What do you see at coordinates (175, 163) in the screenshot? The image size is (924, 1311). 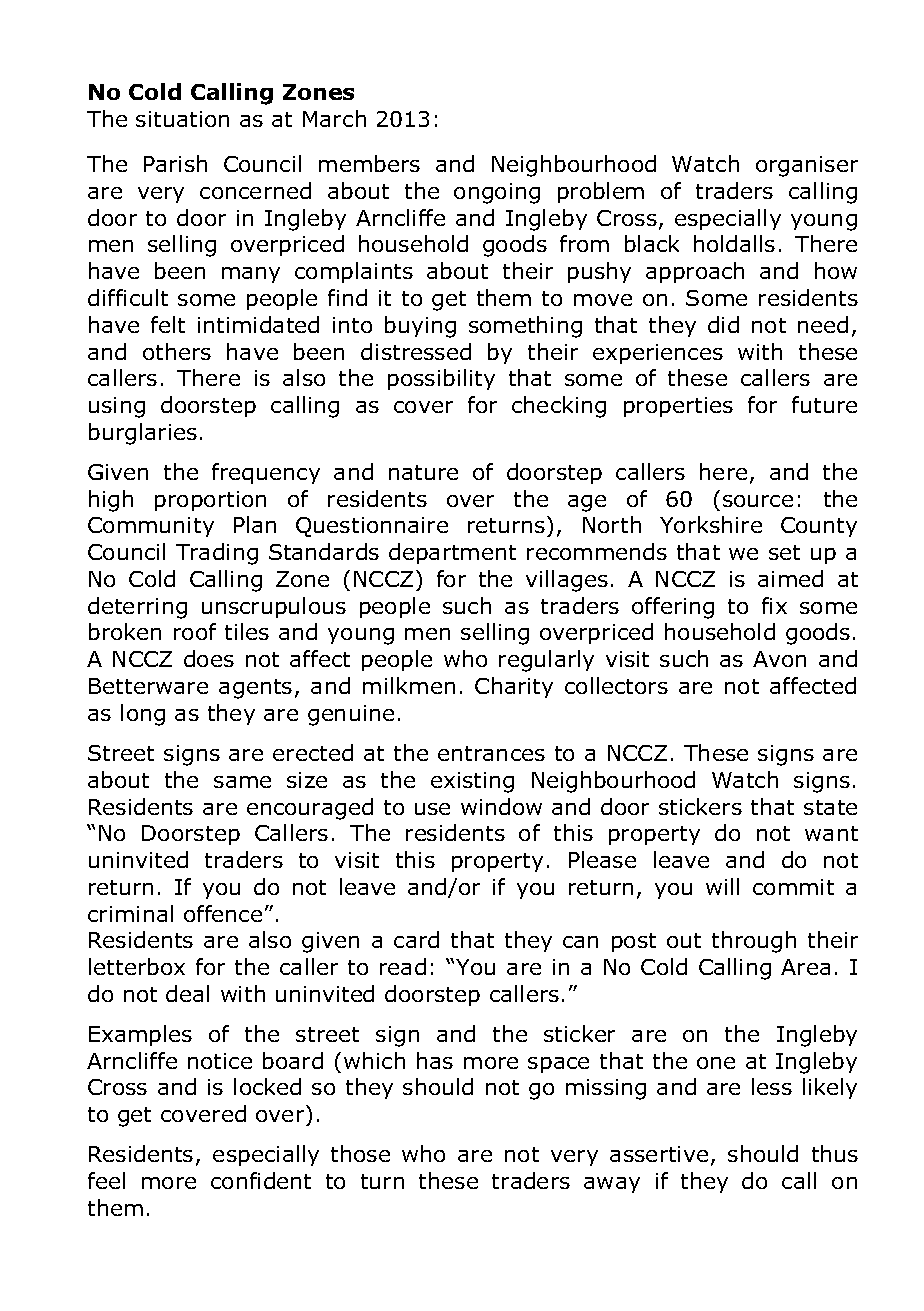 I see `Parish` at bounding box center [175, 163].
